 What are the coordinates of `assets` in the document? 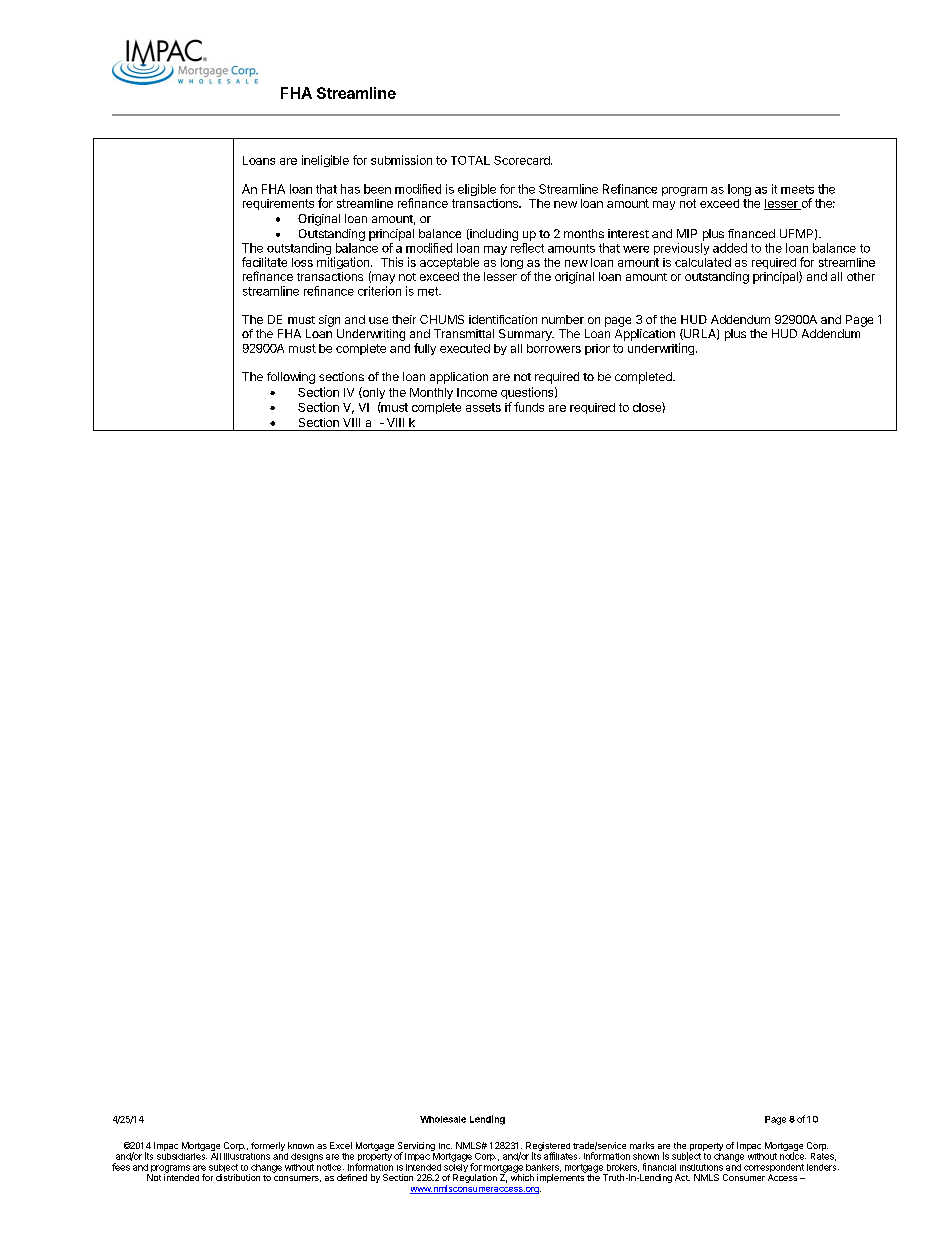 It's located at (483, 407).
